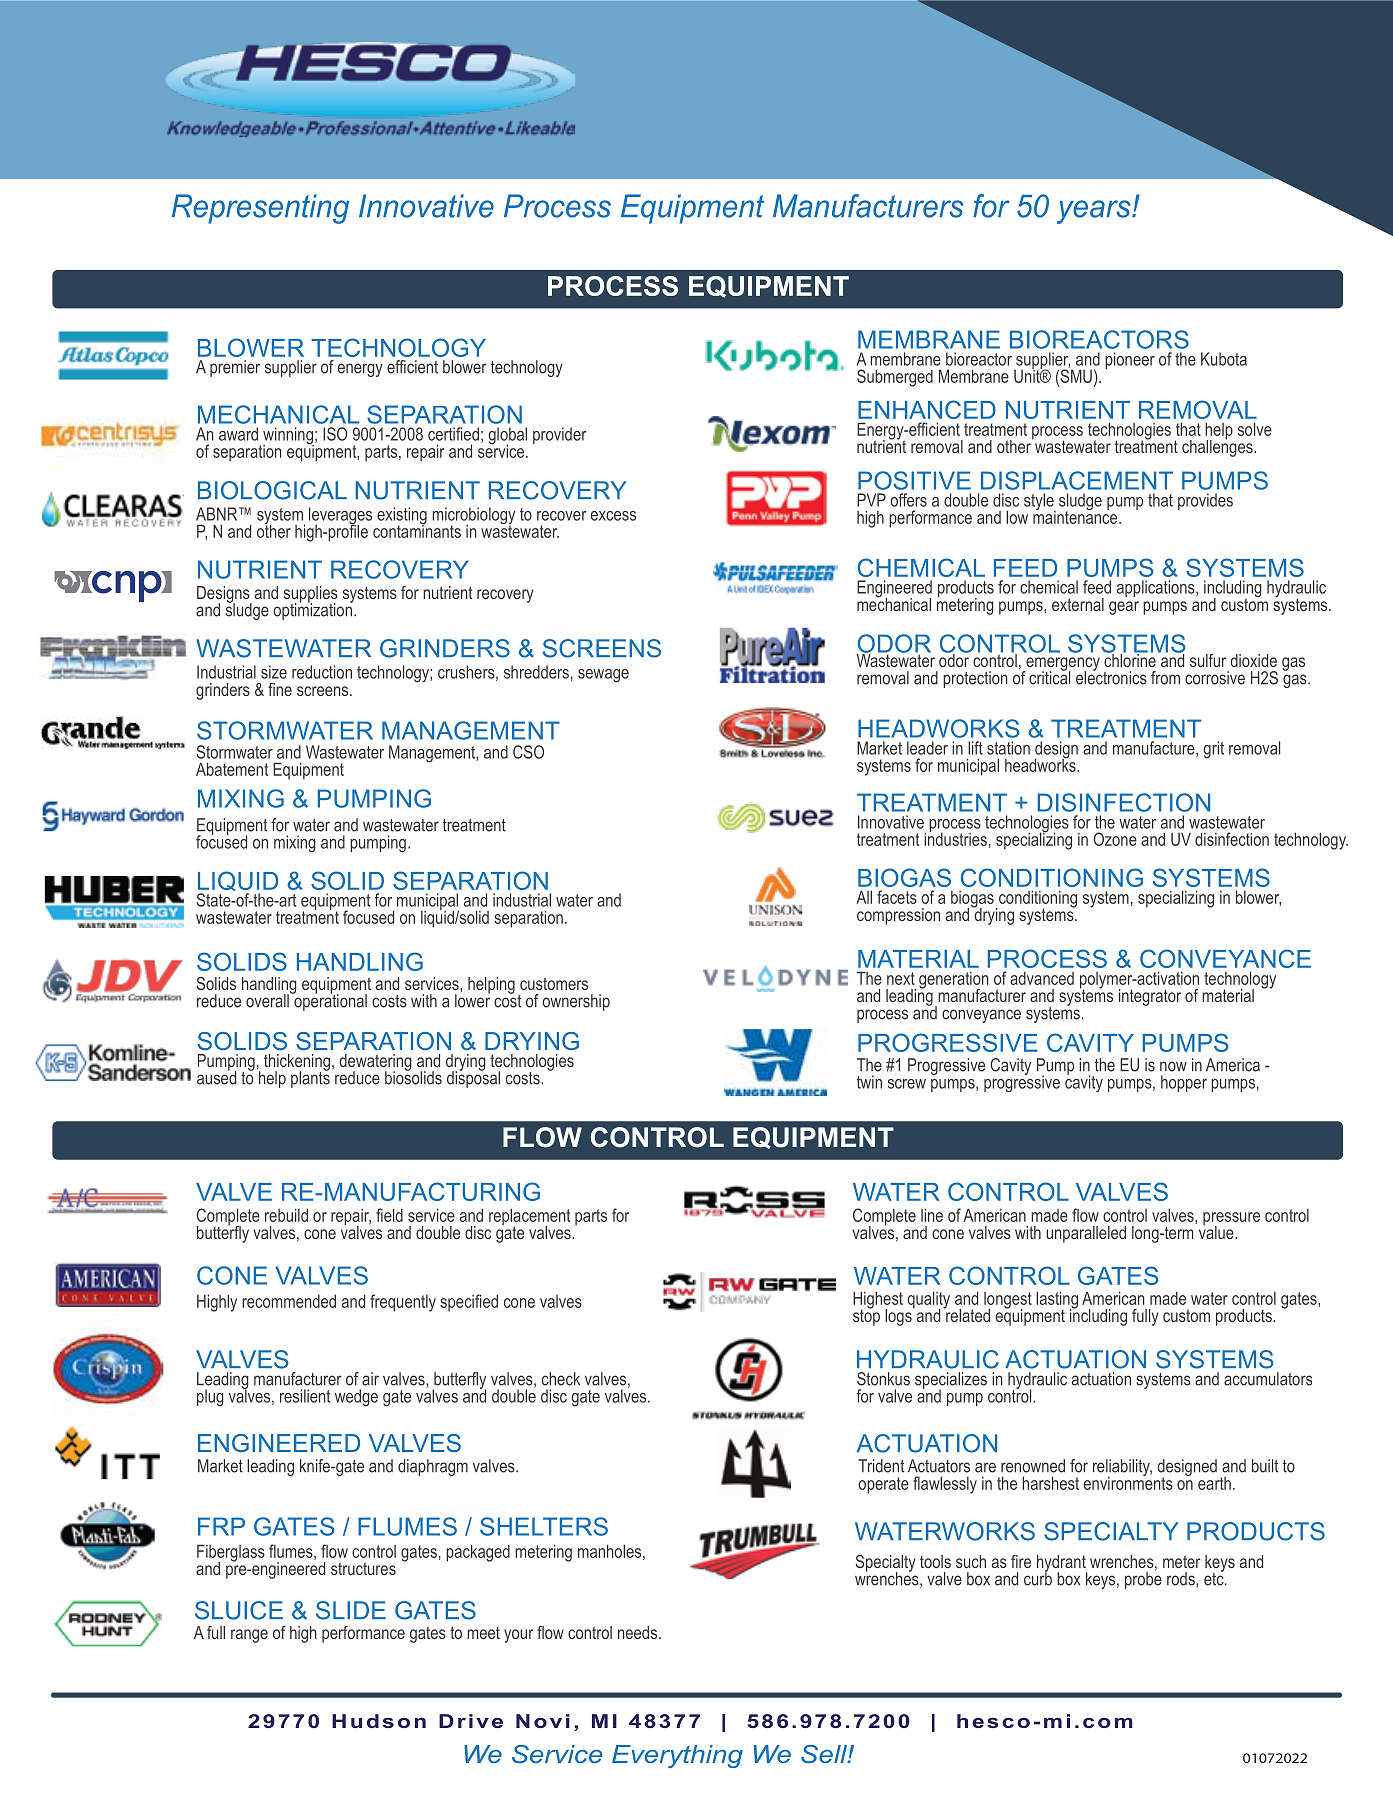  What do you see at coordinates (1095, 212) in the screenshot?
I see `years` at bounding box center [1095, 212].
